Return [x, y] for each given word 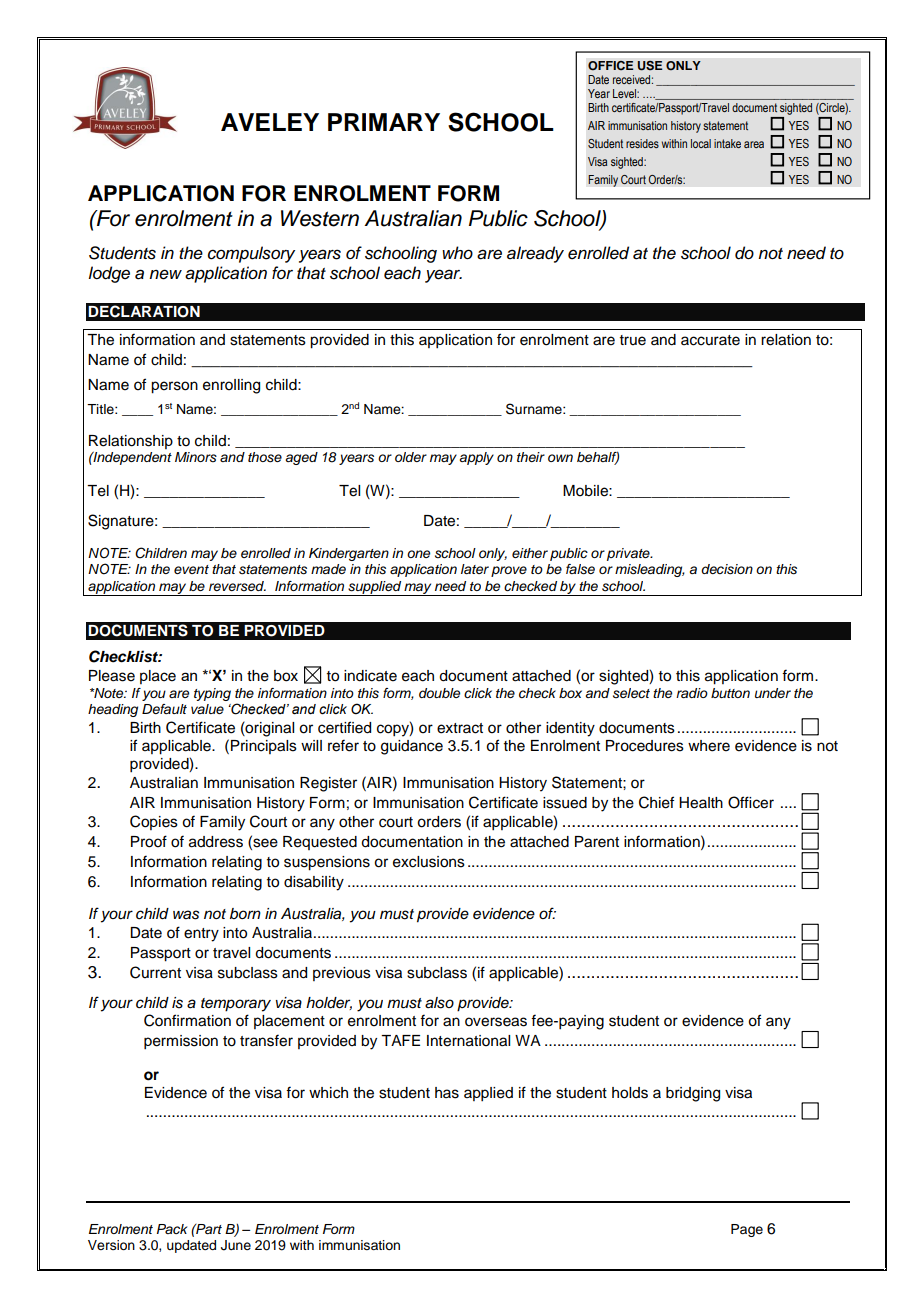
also [439, 1003]
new [165, 274]
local [701, 143]
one [418, 554]
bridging [693, 1094]
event [191, 569]
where [709, 746]
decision [727, 569]
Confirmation [187, 1020]
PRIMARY [384, 122]
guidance [412, 747]
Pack [172, 1229]
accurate [710, 340]
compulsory [251, 254]
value [207, 709]
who [457, 253]
